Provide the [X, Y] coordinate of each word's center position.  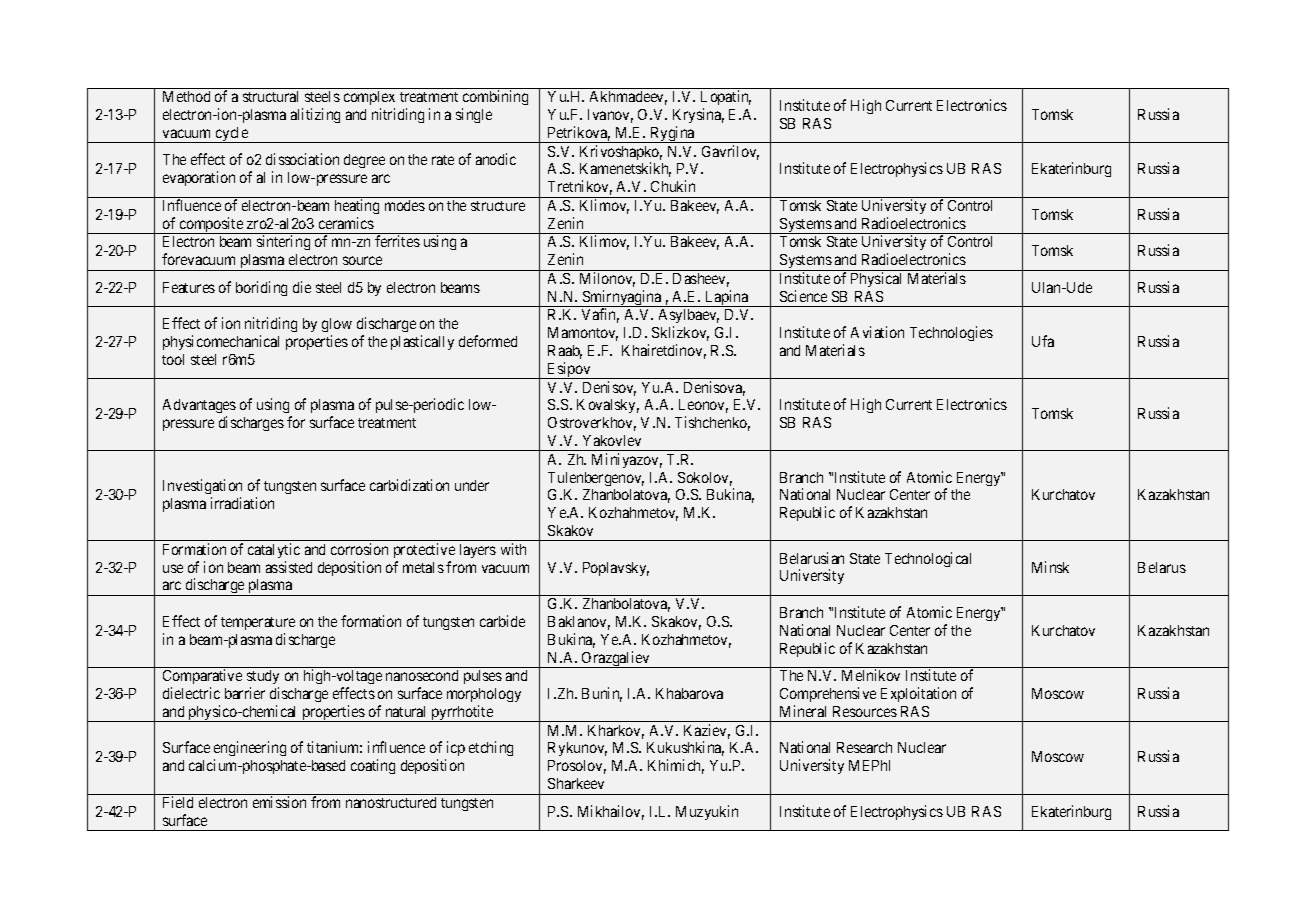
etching [491, 748]
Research [864, 747]
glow [337, 327]
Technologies [951, 333]
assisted [289, 567]
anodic [496, 159]
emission [279, 802]
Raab [565, 352]
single [474, 115]
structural [270, 96]
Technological [928, 559]
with [513, 549]
